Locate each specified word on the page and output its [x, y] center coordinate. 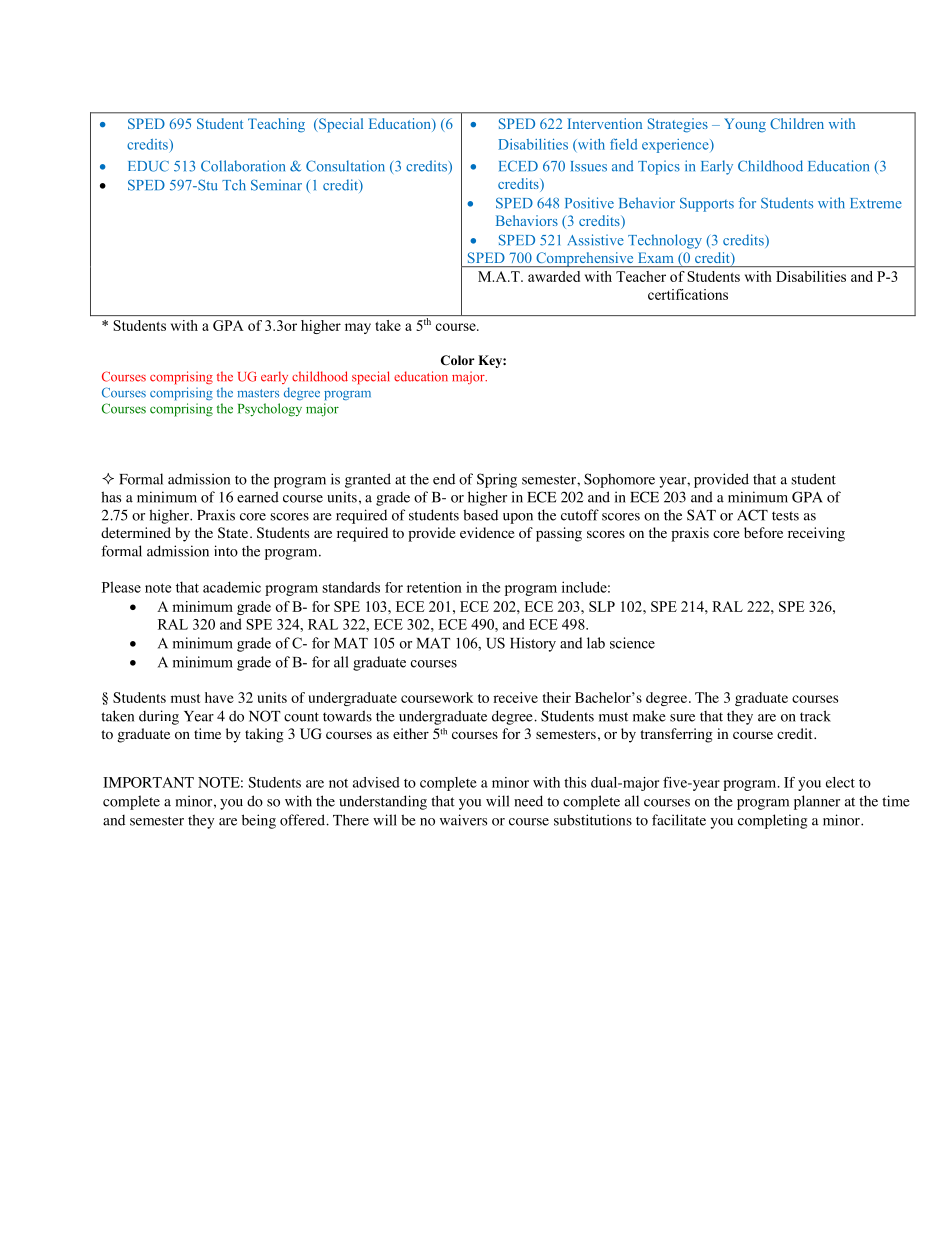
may [358, 328]
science [632, 643]
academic [232, 587]
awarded [554, 276]
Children [797, 123]
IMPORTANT [148, 782]
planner [817, 802]
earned [258, 497]
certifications [688, 294]
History [533, 644]
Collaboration [243, 166]
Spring [497, 480]
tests [785, 516]
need [528, 801]
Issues [589, 166]
